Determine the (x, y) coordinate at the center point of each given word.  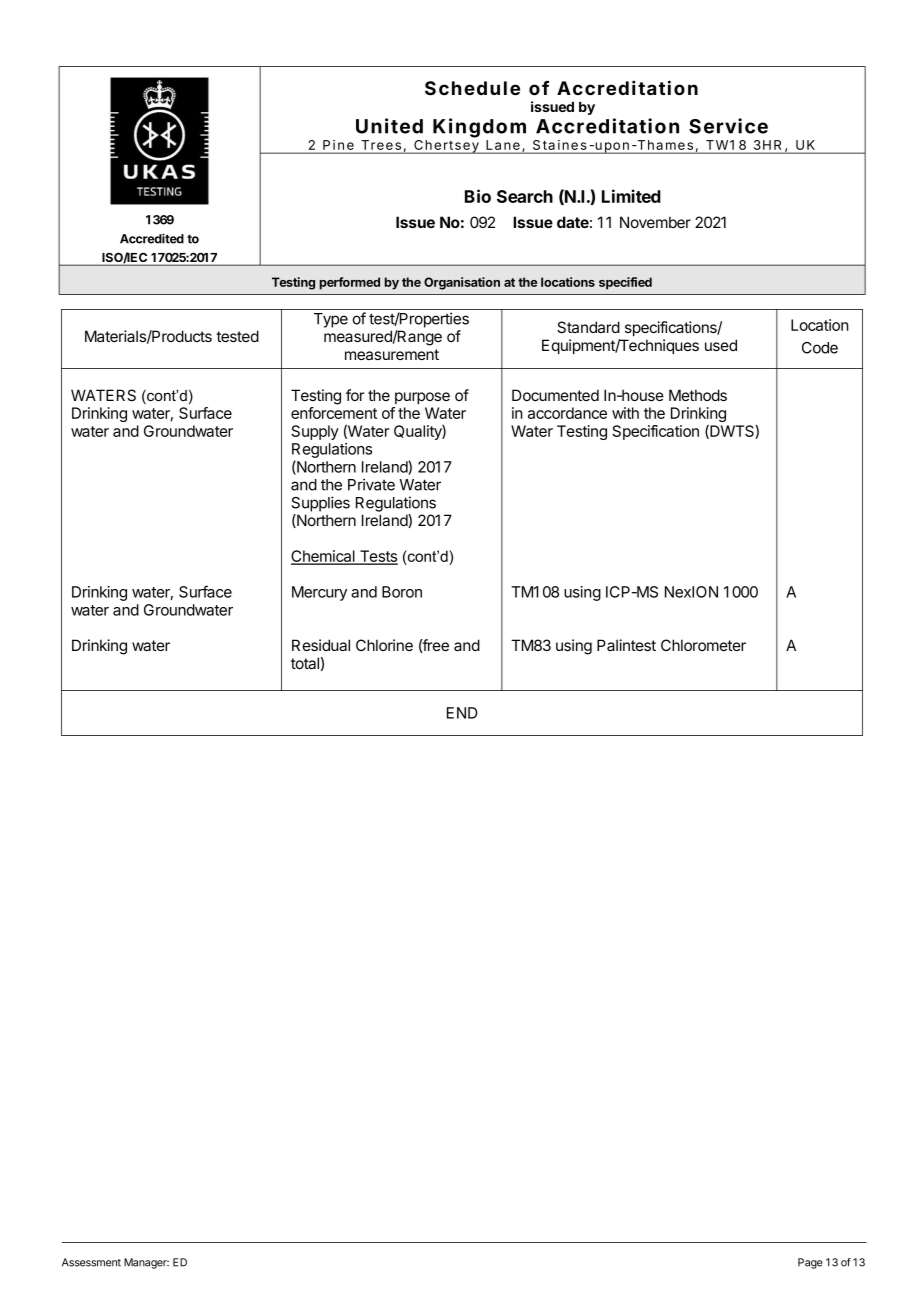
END (462, 713)
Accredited (152, 238)
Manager (146, 1263)
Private (371, 484)
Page (810, 1263)
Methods (698, 395)
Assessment (91, 1262)
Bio (478, 196)
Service (728, 126)
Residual (321, 645)
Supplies (320, 504)
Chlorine (384, 645)
